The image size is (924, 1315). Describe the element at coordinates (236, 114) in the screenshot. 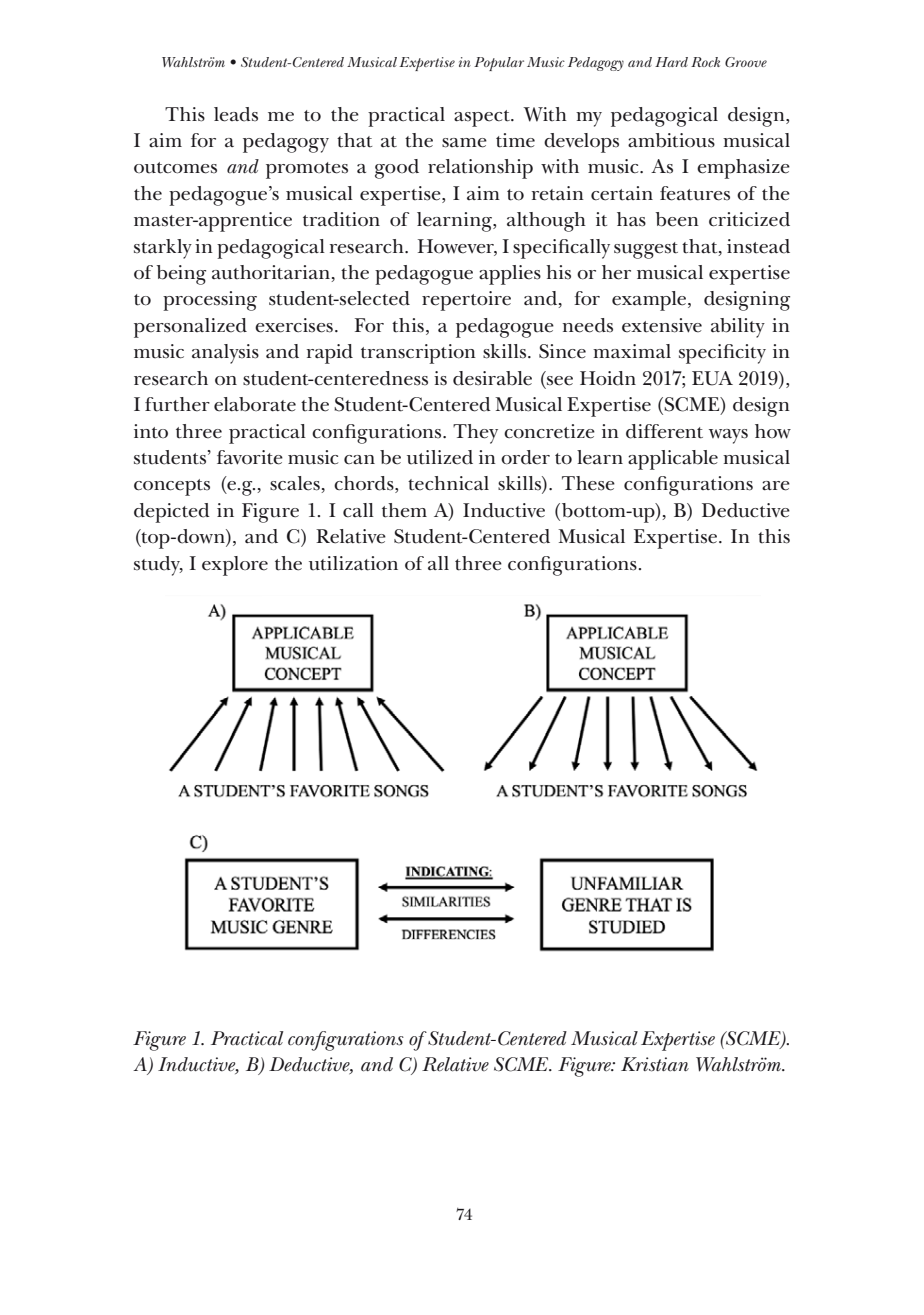

I see `leads` at that location.
